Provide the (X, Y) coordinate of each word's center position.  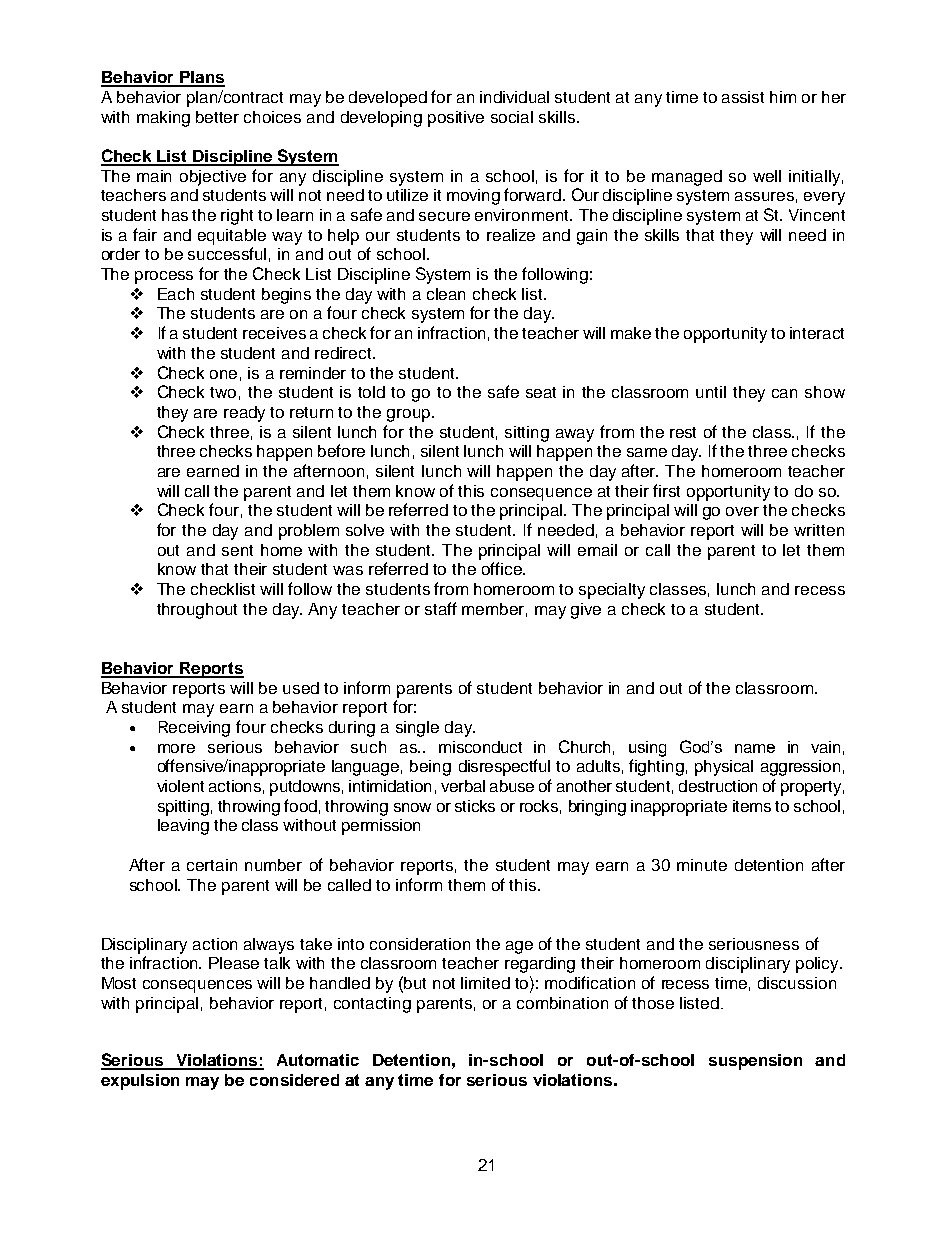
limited (485, 983)
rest (683, 432)
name (755, 748)
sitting (527, 434)
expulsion (140, 1082)
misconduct (480, 747)
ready (244, 414)
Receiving (194, 729)
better (217, 117)
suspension (755, 1062)
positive (456, 119)
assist (743, 97)
